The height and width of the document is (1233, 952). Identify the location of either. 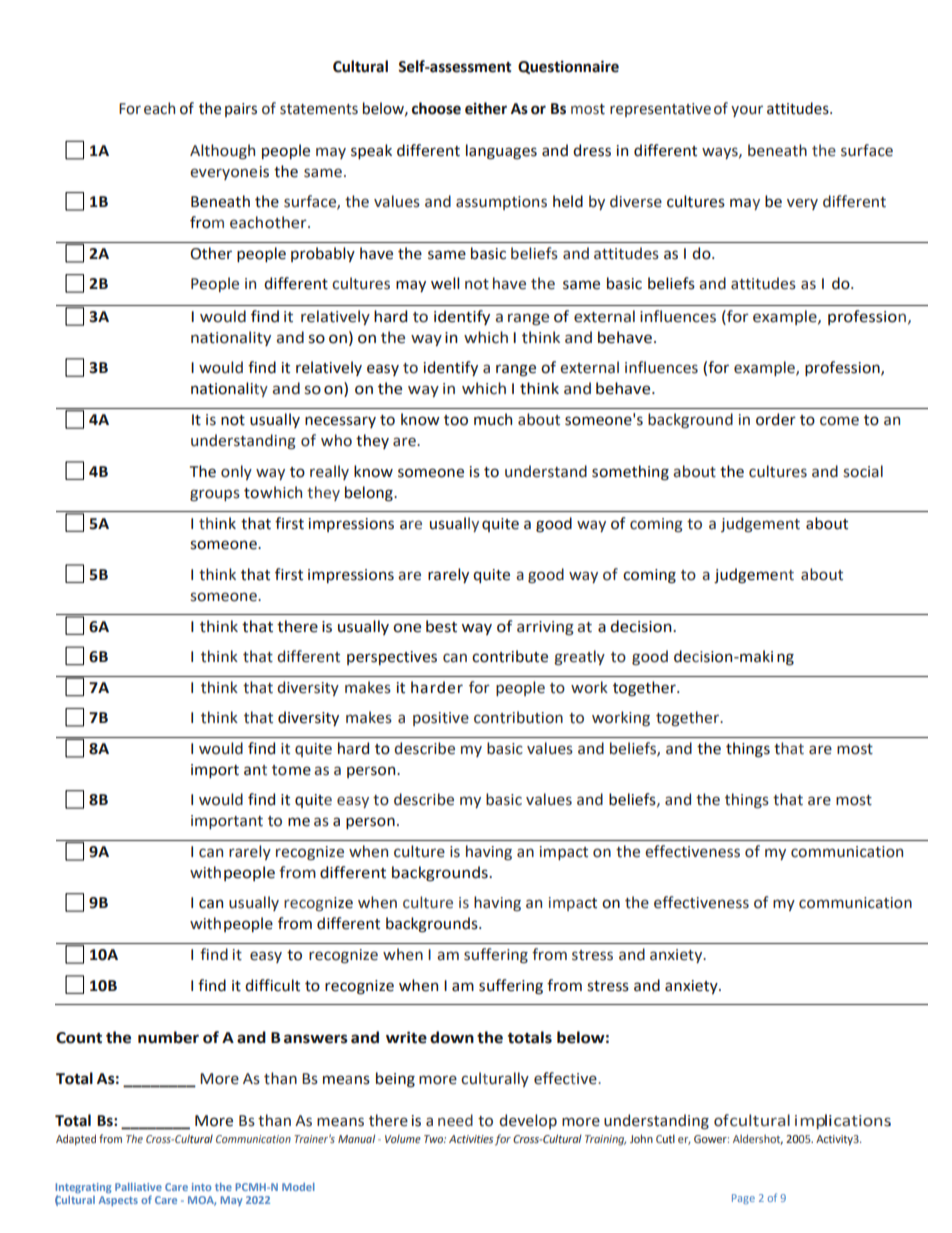
(486, 108).
